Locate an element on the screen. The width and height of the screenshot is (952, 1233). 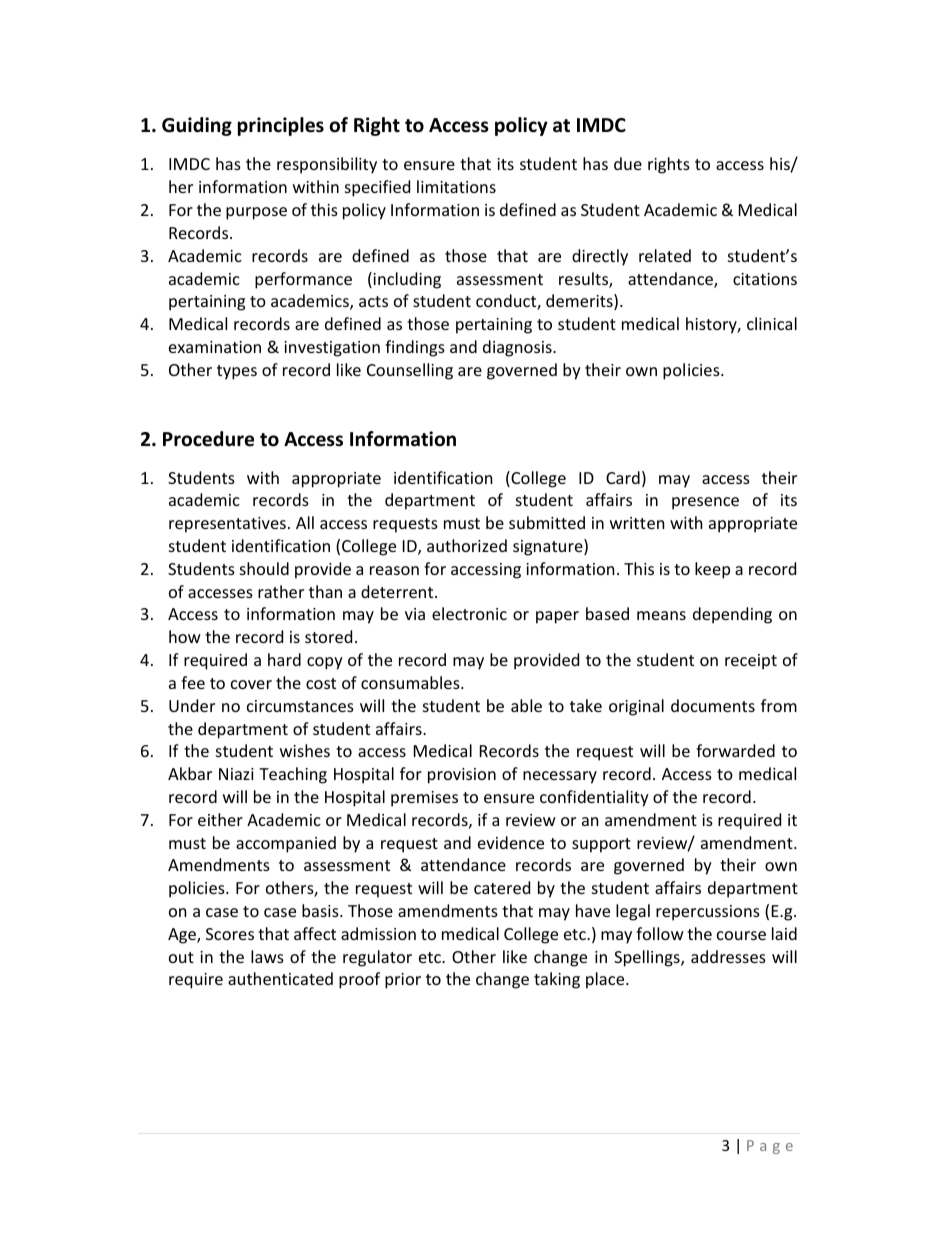
documents is located at coordinates (713, 705).
